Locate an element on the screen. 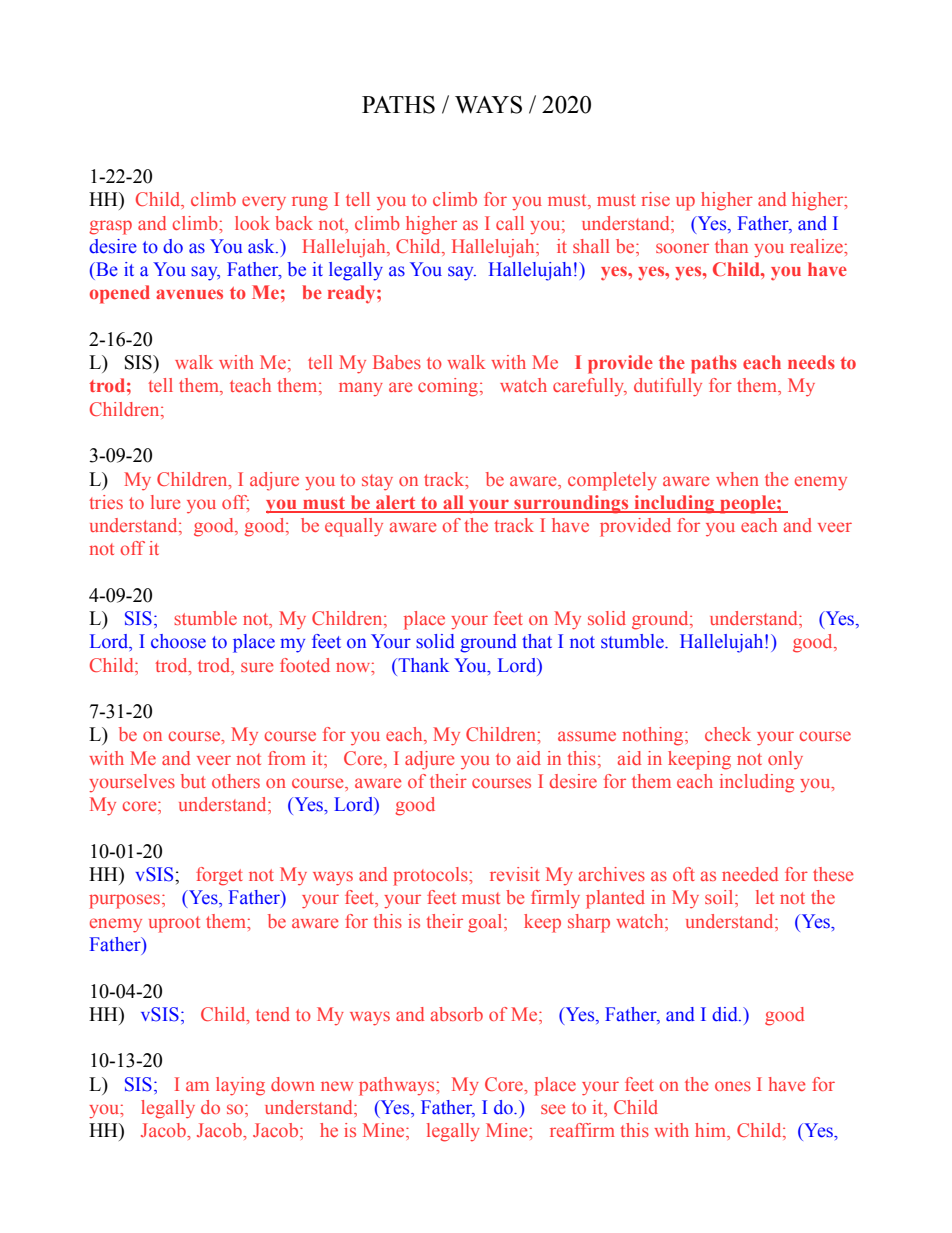  sooner is located at coordinates (682, 248).
